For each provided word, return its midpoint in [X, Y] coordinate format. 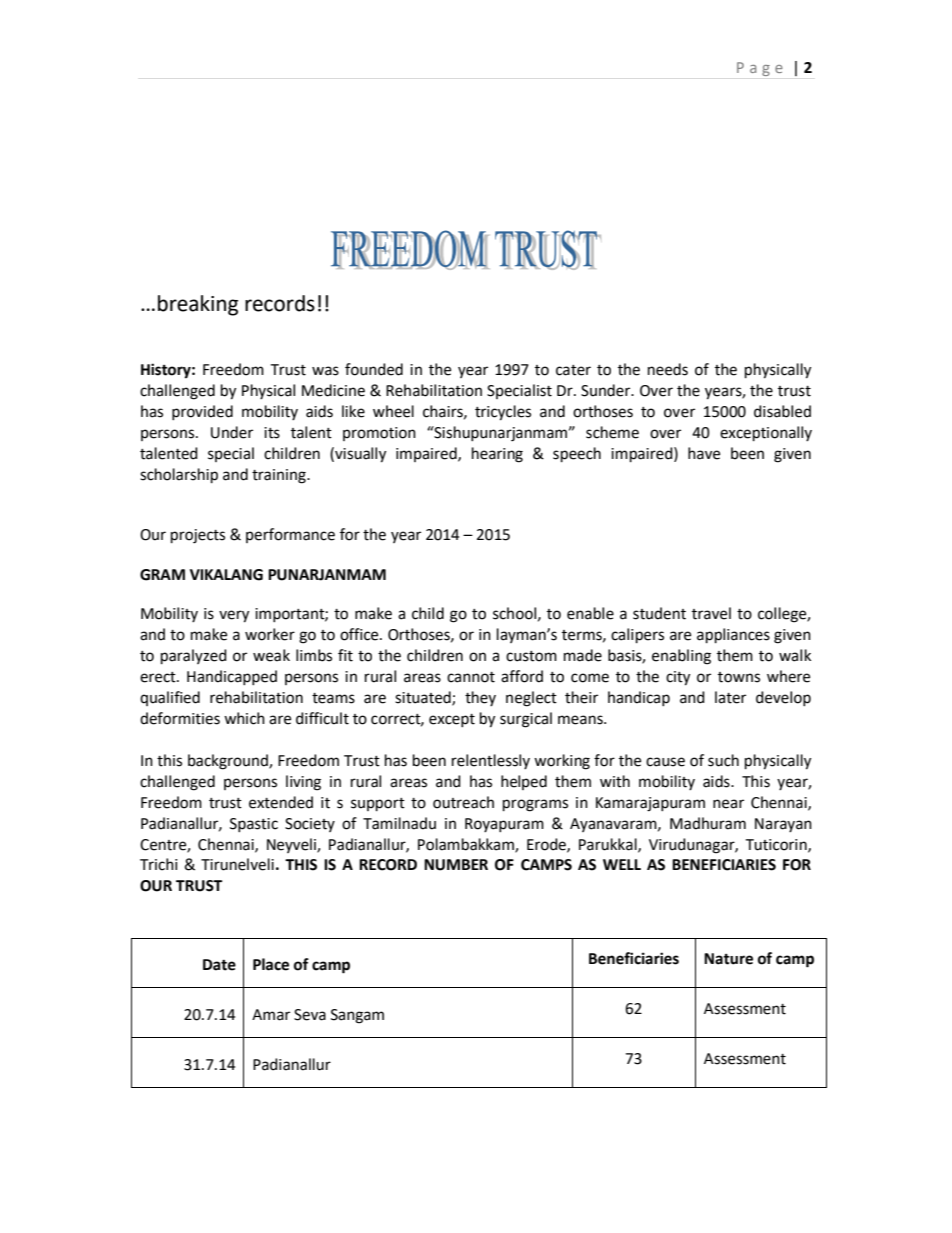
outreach [463, 802]
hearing [497, 455]
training [280, 476]
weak [271, 655]
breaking [198, 305]
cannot [471, 677]
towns [739, 677]
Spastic [254, 825]
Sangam [357, 1016]
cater [573, 370]
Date [219, 965]
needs [668, 369]
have [704, 453]
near [728, 804]
